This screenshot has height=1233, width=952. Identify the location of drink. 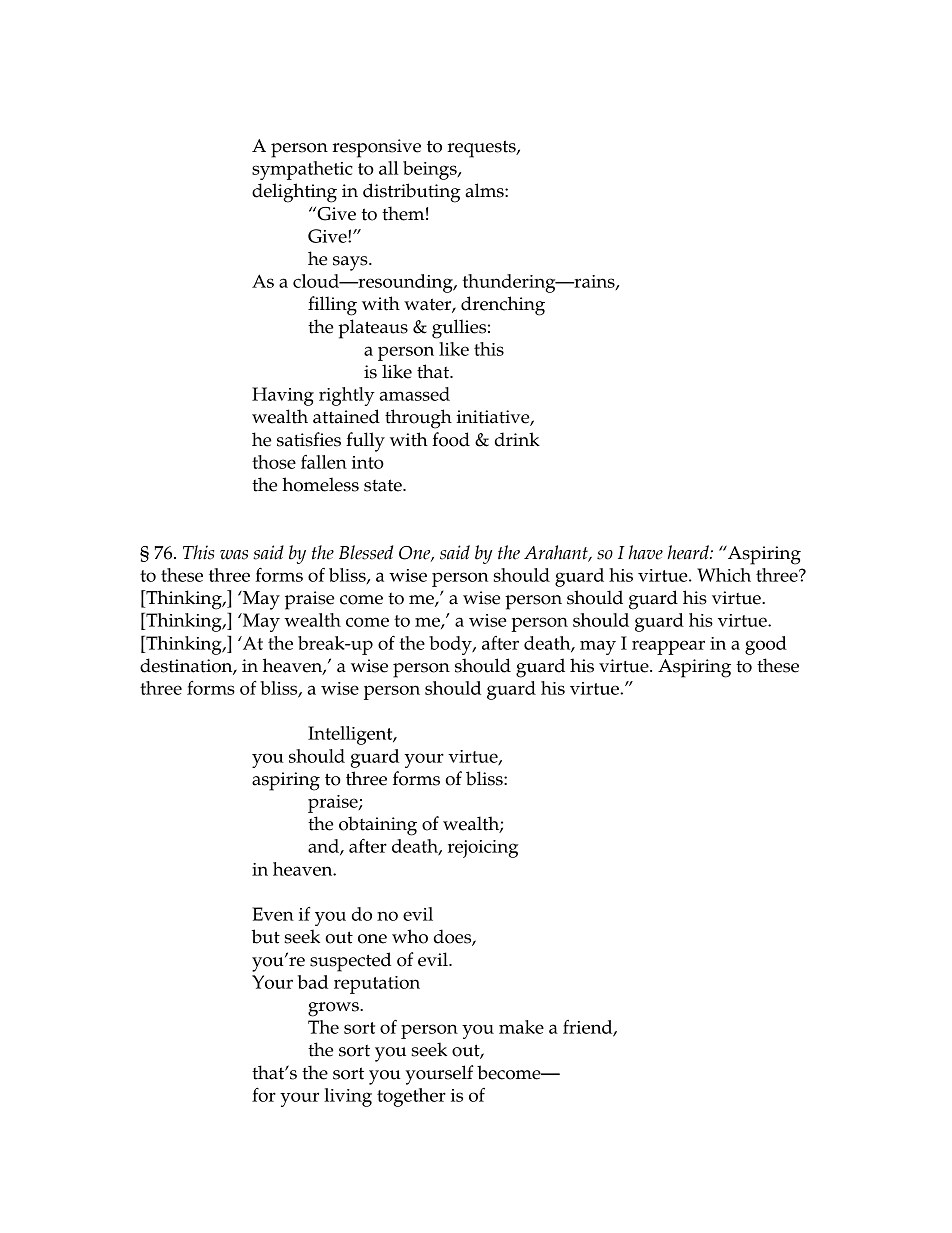
(517, 439).
